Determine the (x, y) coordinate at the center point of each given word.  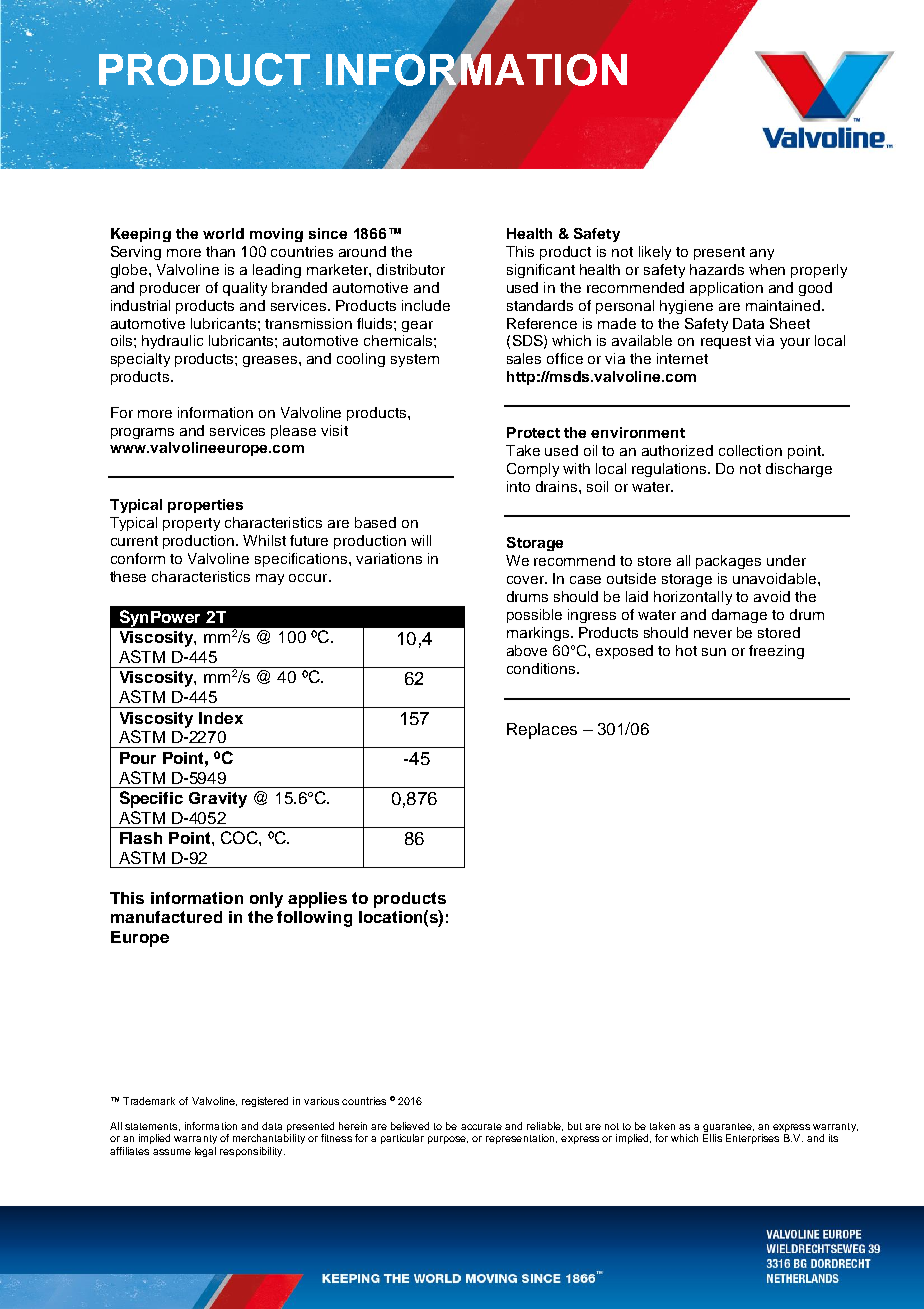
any (762, 254)
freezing (776, 652)
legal (205, 1152)
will (421, 540)
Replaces (542, 731)
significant (541, 271)
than (220, 251)
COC (240, 837)
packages (728, 562)
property (191, 524)
